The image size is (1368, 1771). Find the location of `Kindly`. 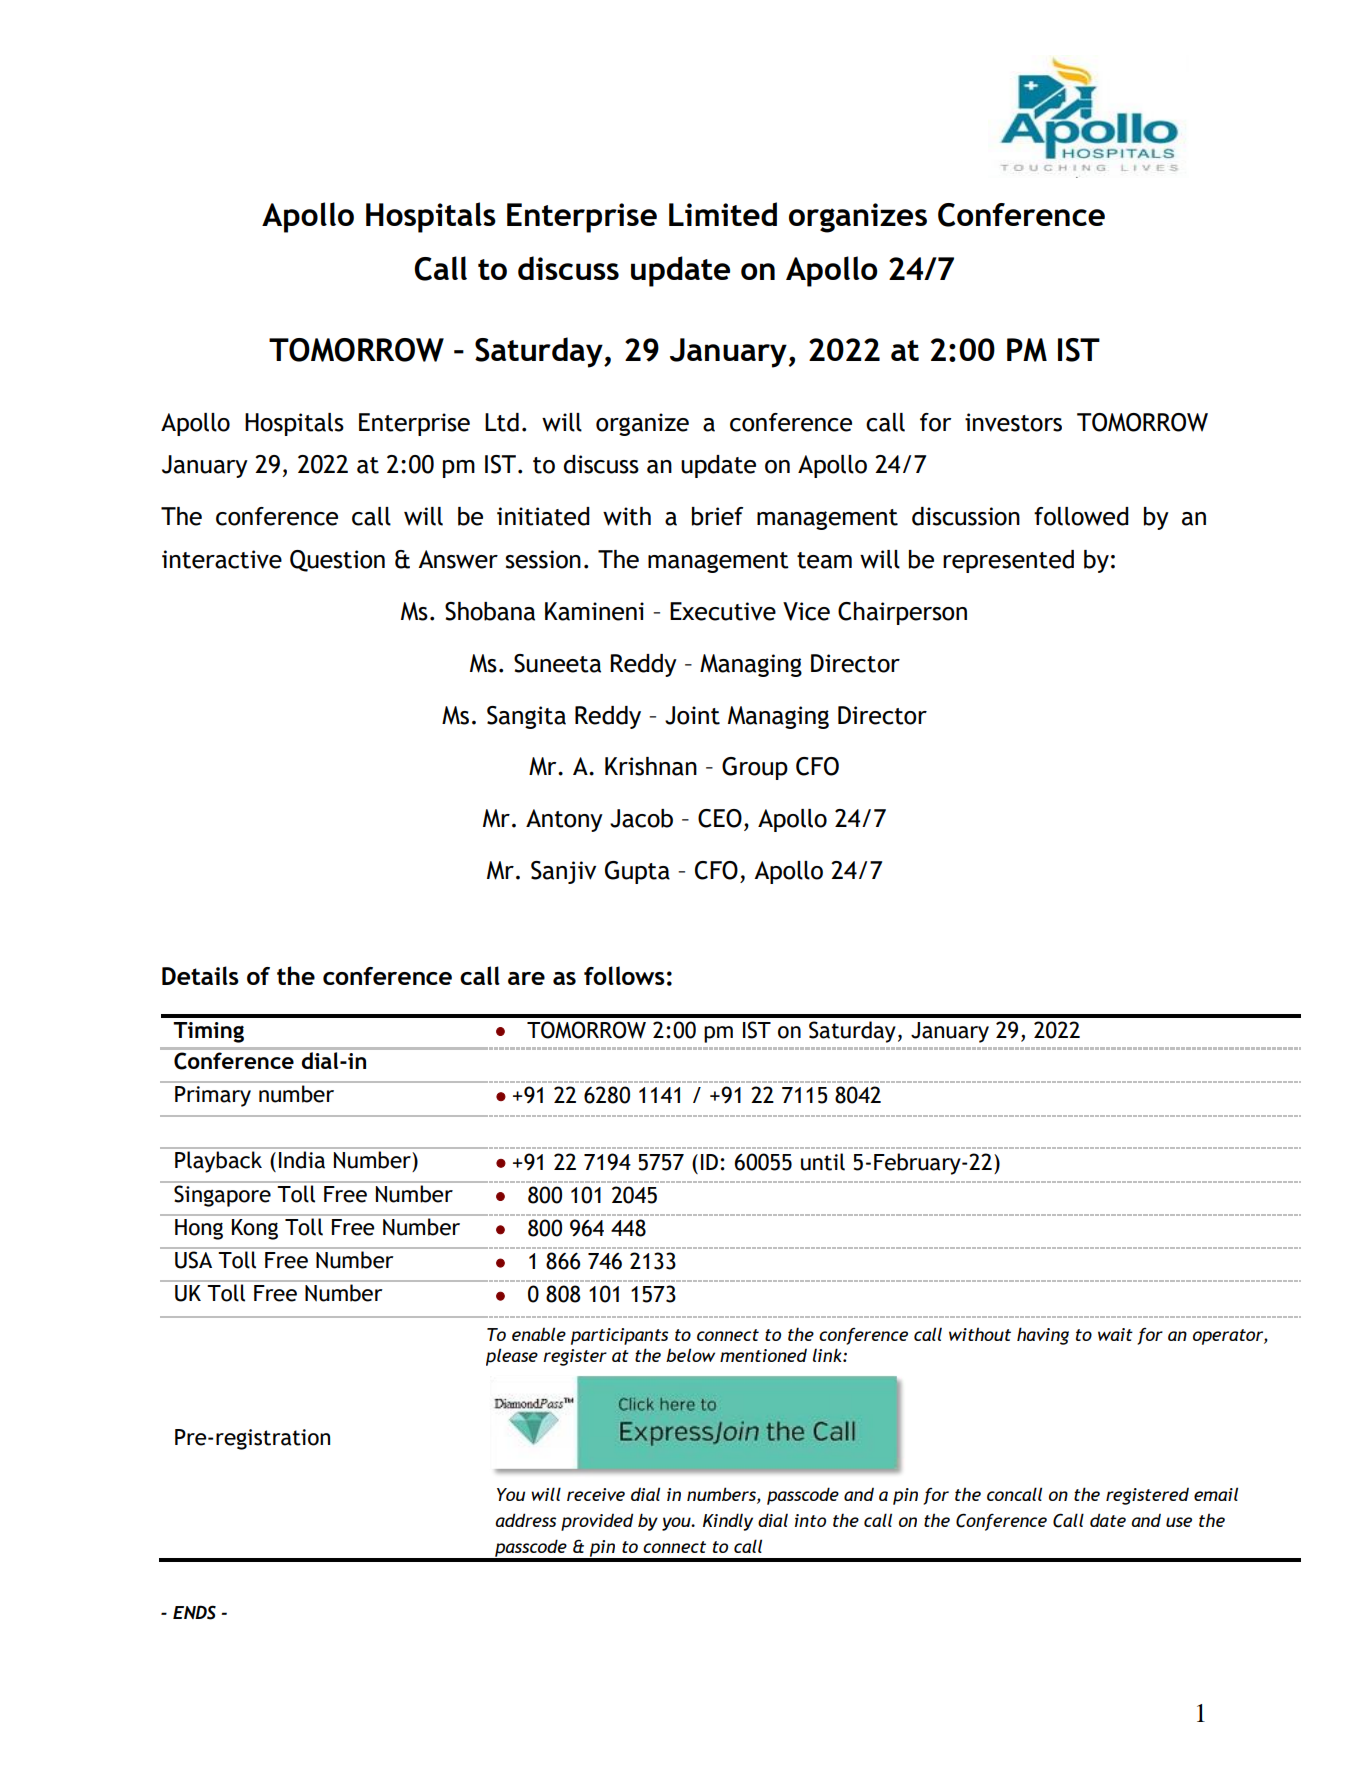

Kindly is located at coordinates (728, 1522).
